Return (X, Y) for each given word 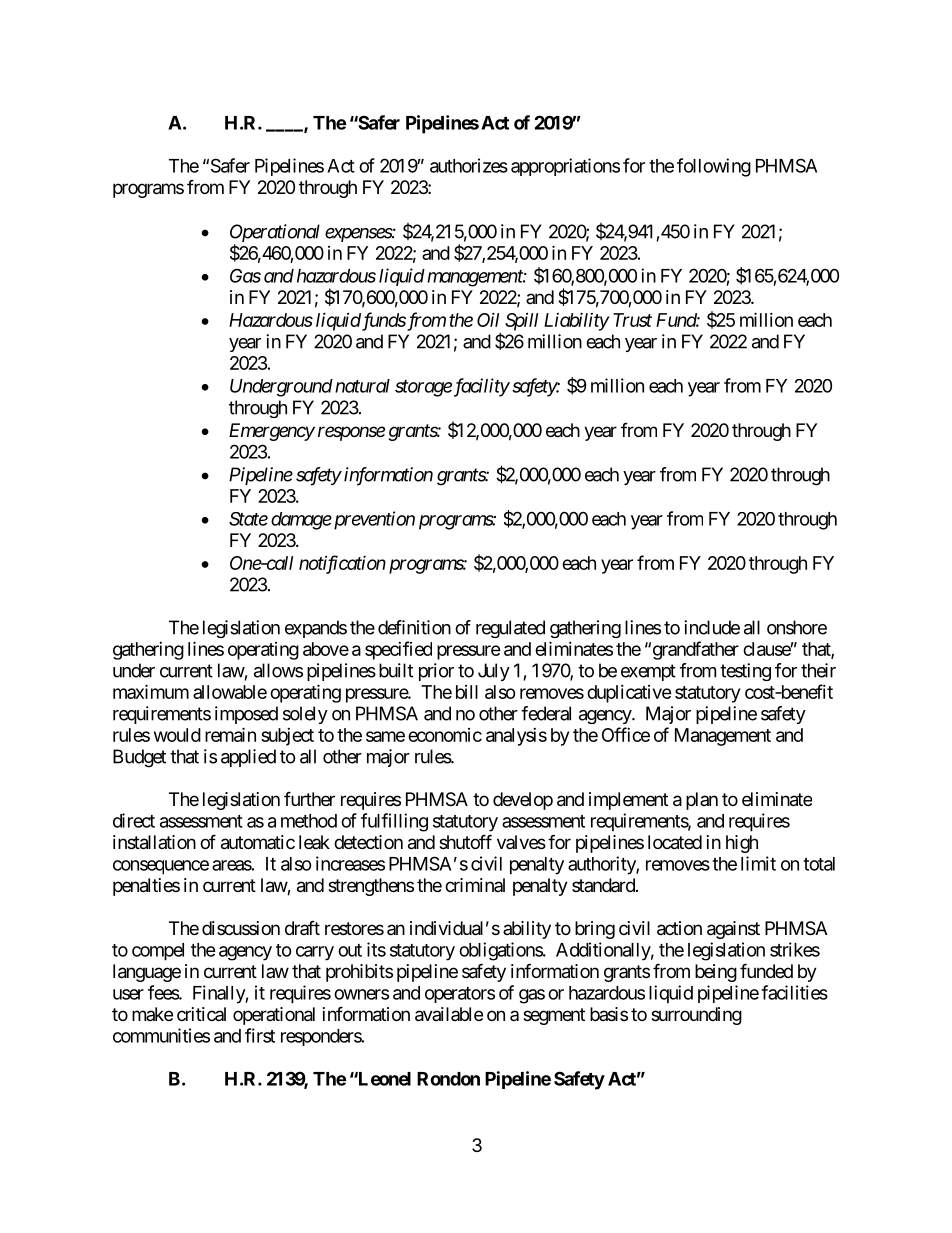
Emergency (272, 432)
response (351, 433)
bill (467, 692)
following (714, 167)
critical (201, 1014)
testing (745, 672)
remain (230, 734)
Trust (632, 320)
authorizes (469, 165)
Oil (488, 319)
